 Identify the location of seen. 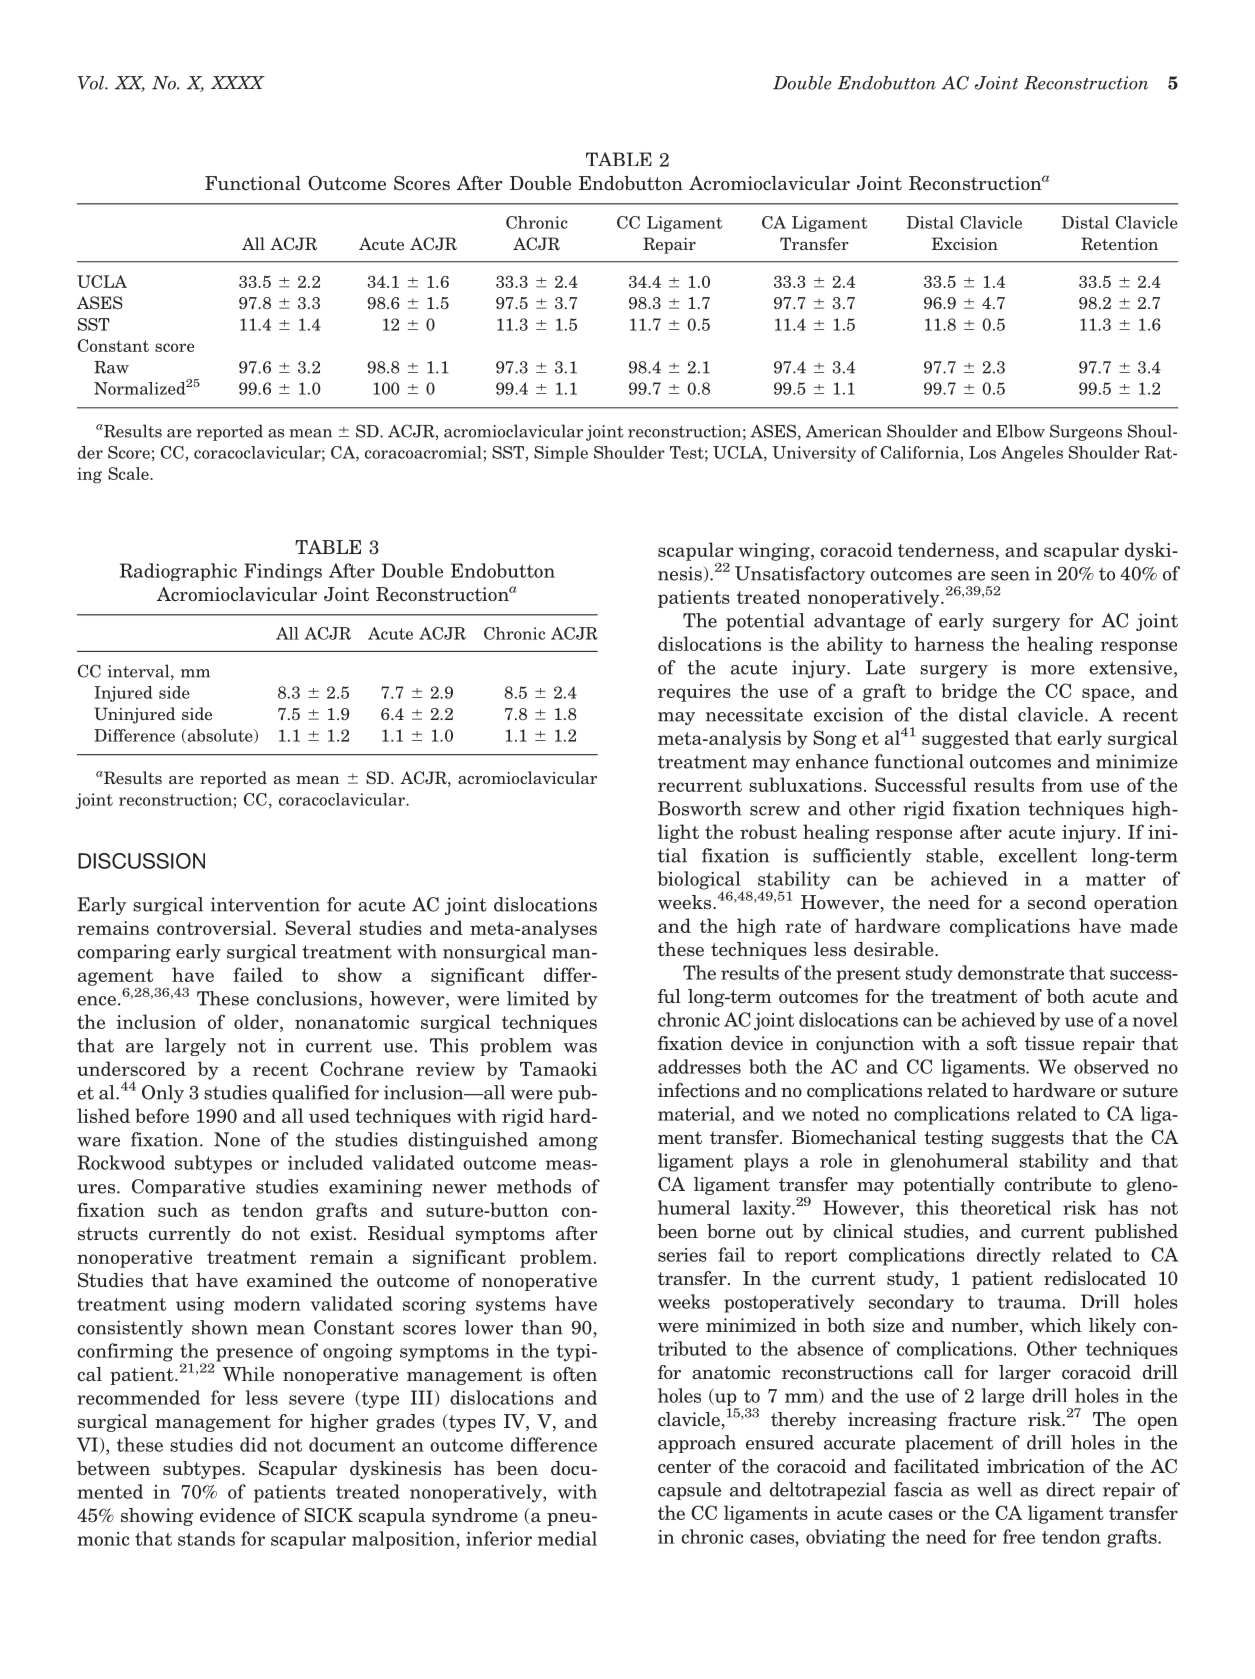
(1010, 576).
